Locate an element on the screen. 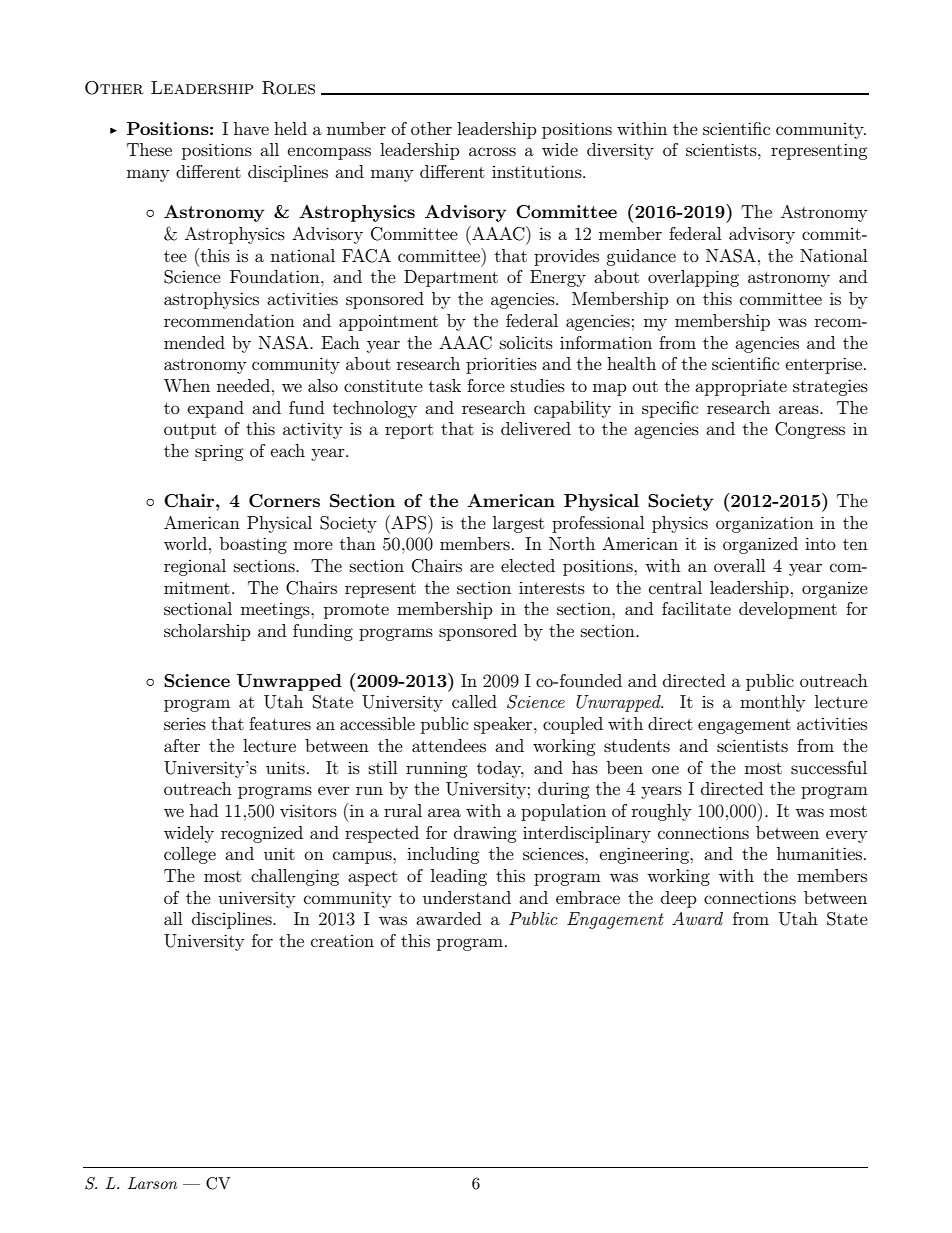 This screenshot has height=1233, width=952. expand is located at coordinates (216, 409).
